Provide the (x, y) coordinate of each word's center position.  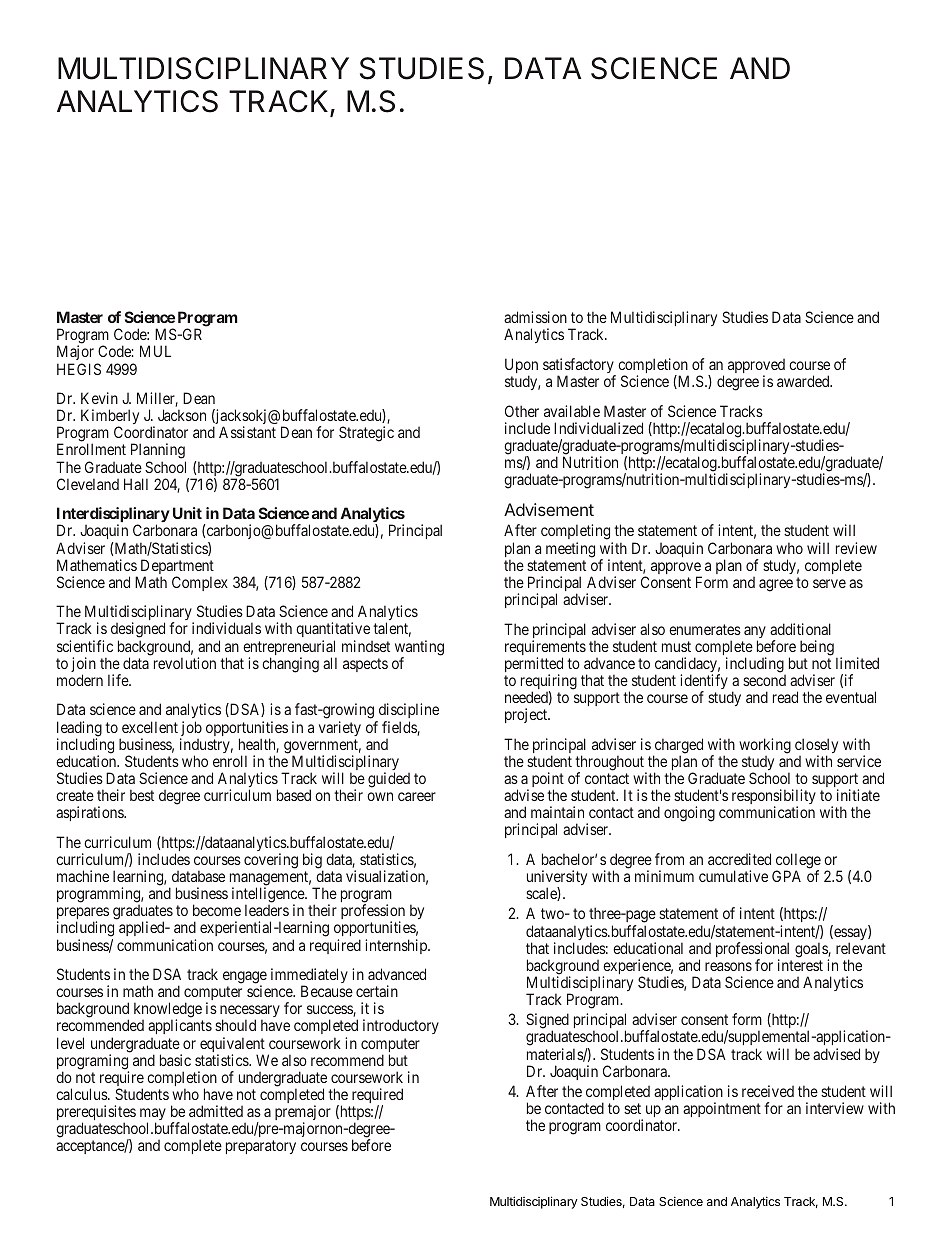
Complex (200, 583)
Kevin (99, 398)
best (142, 795)
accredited (739, 859)
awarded (804, 381)
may (153, 1115)
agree (776, 585)
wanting (419, 649)
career (417, 796)
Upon (521, 367)
